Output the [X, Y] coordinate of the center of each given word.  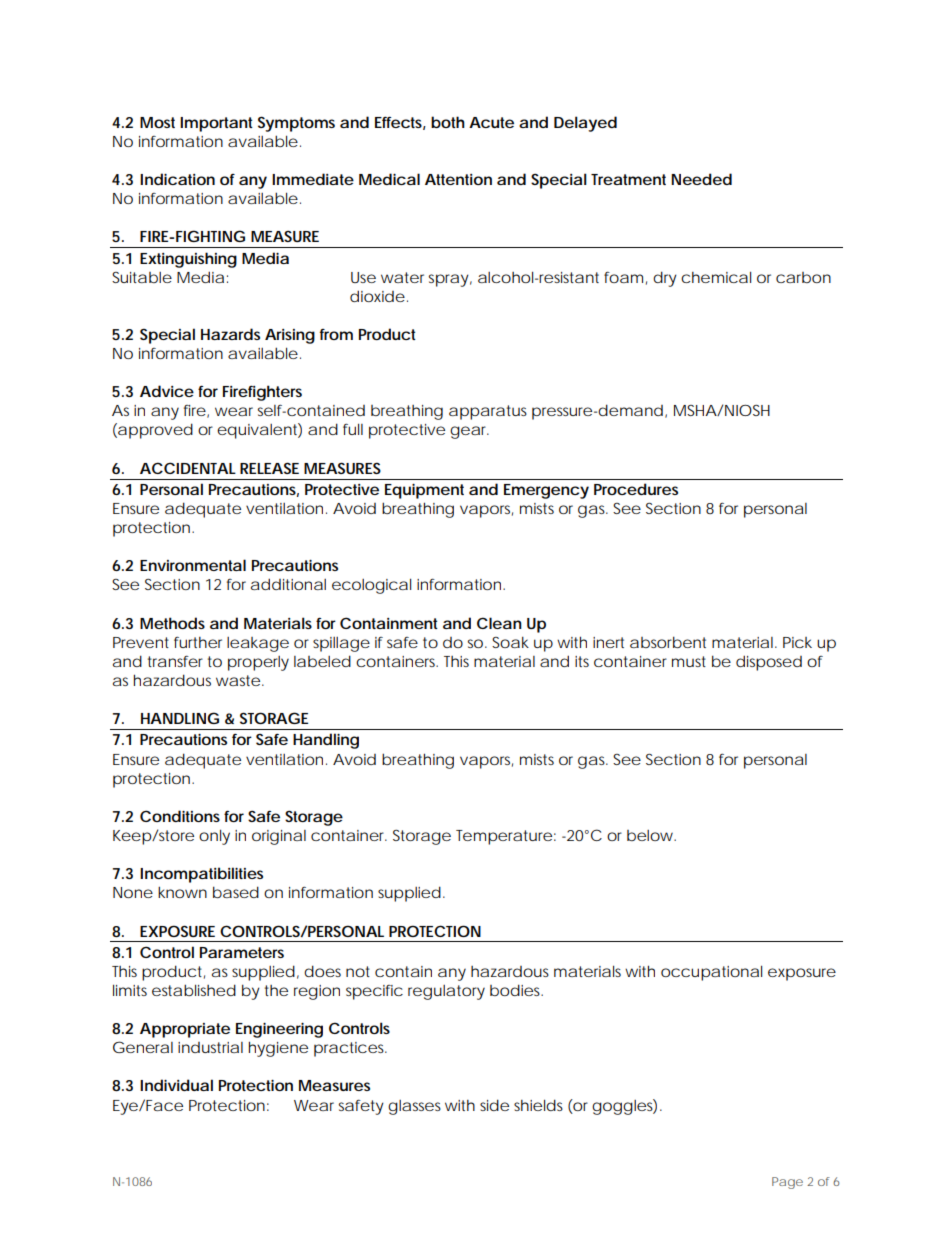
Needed [701, 179]
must [689, 661]
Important [216, 124]
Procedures [636, 489]
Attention [458, 179]
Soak [510, 642]
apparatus [488, 412]
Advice [167, 391]
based [236, 892]
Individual [176, 1085]
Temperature [504, 837]
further [198, 642]
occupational [711, 973]
